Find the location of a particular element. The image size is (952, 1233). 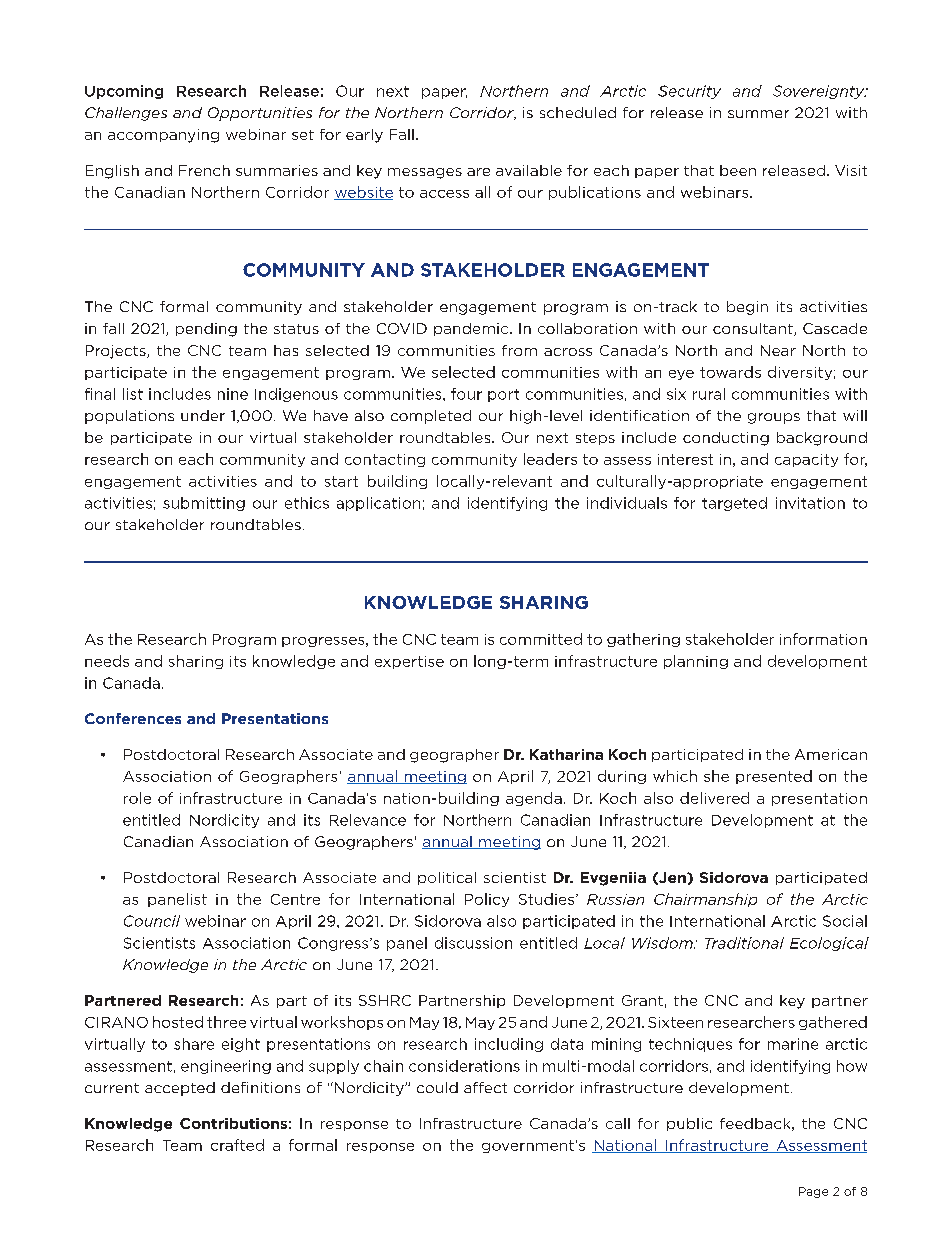

presented is located at coordinates (774, 777).
